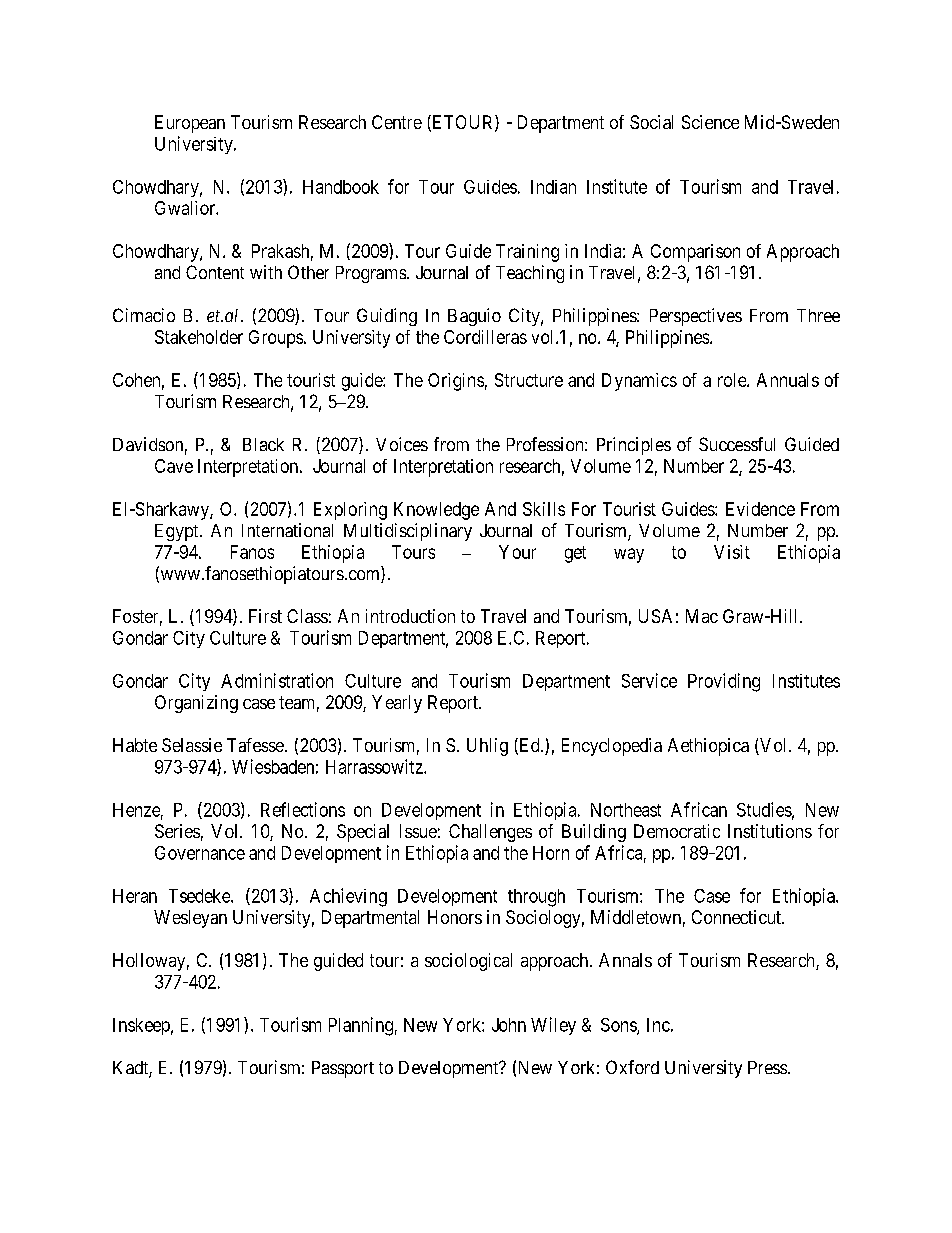  Describe the element at coordinates (710, 122) in the screenshot. I see `Science` at that location.
